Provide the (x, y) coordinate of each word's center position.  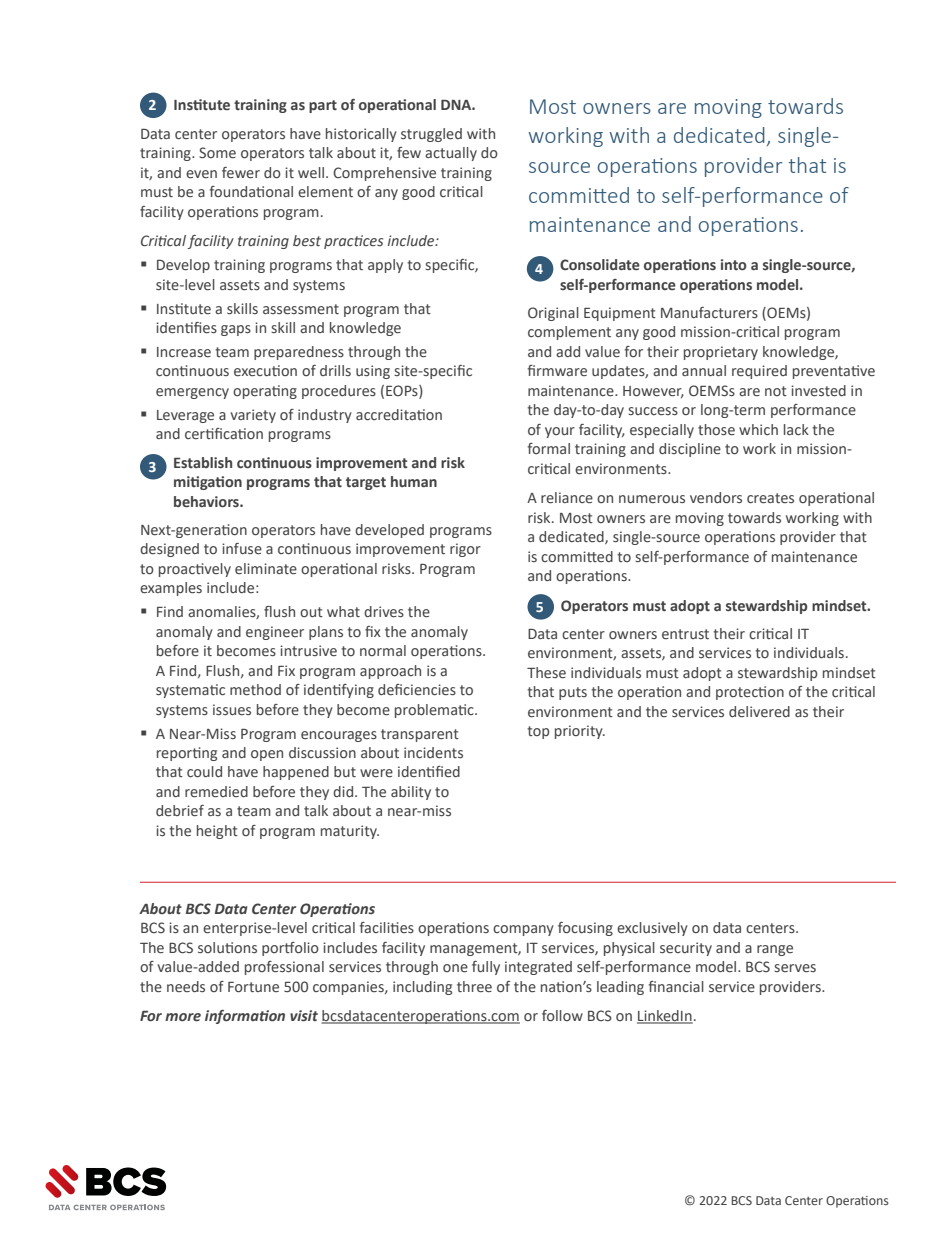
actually (451, 154)
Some (217, 152)
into (734, 264)
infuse (242, 548)
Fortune (253, 987)
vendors (716, 497)
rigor (465, 550)
